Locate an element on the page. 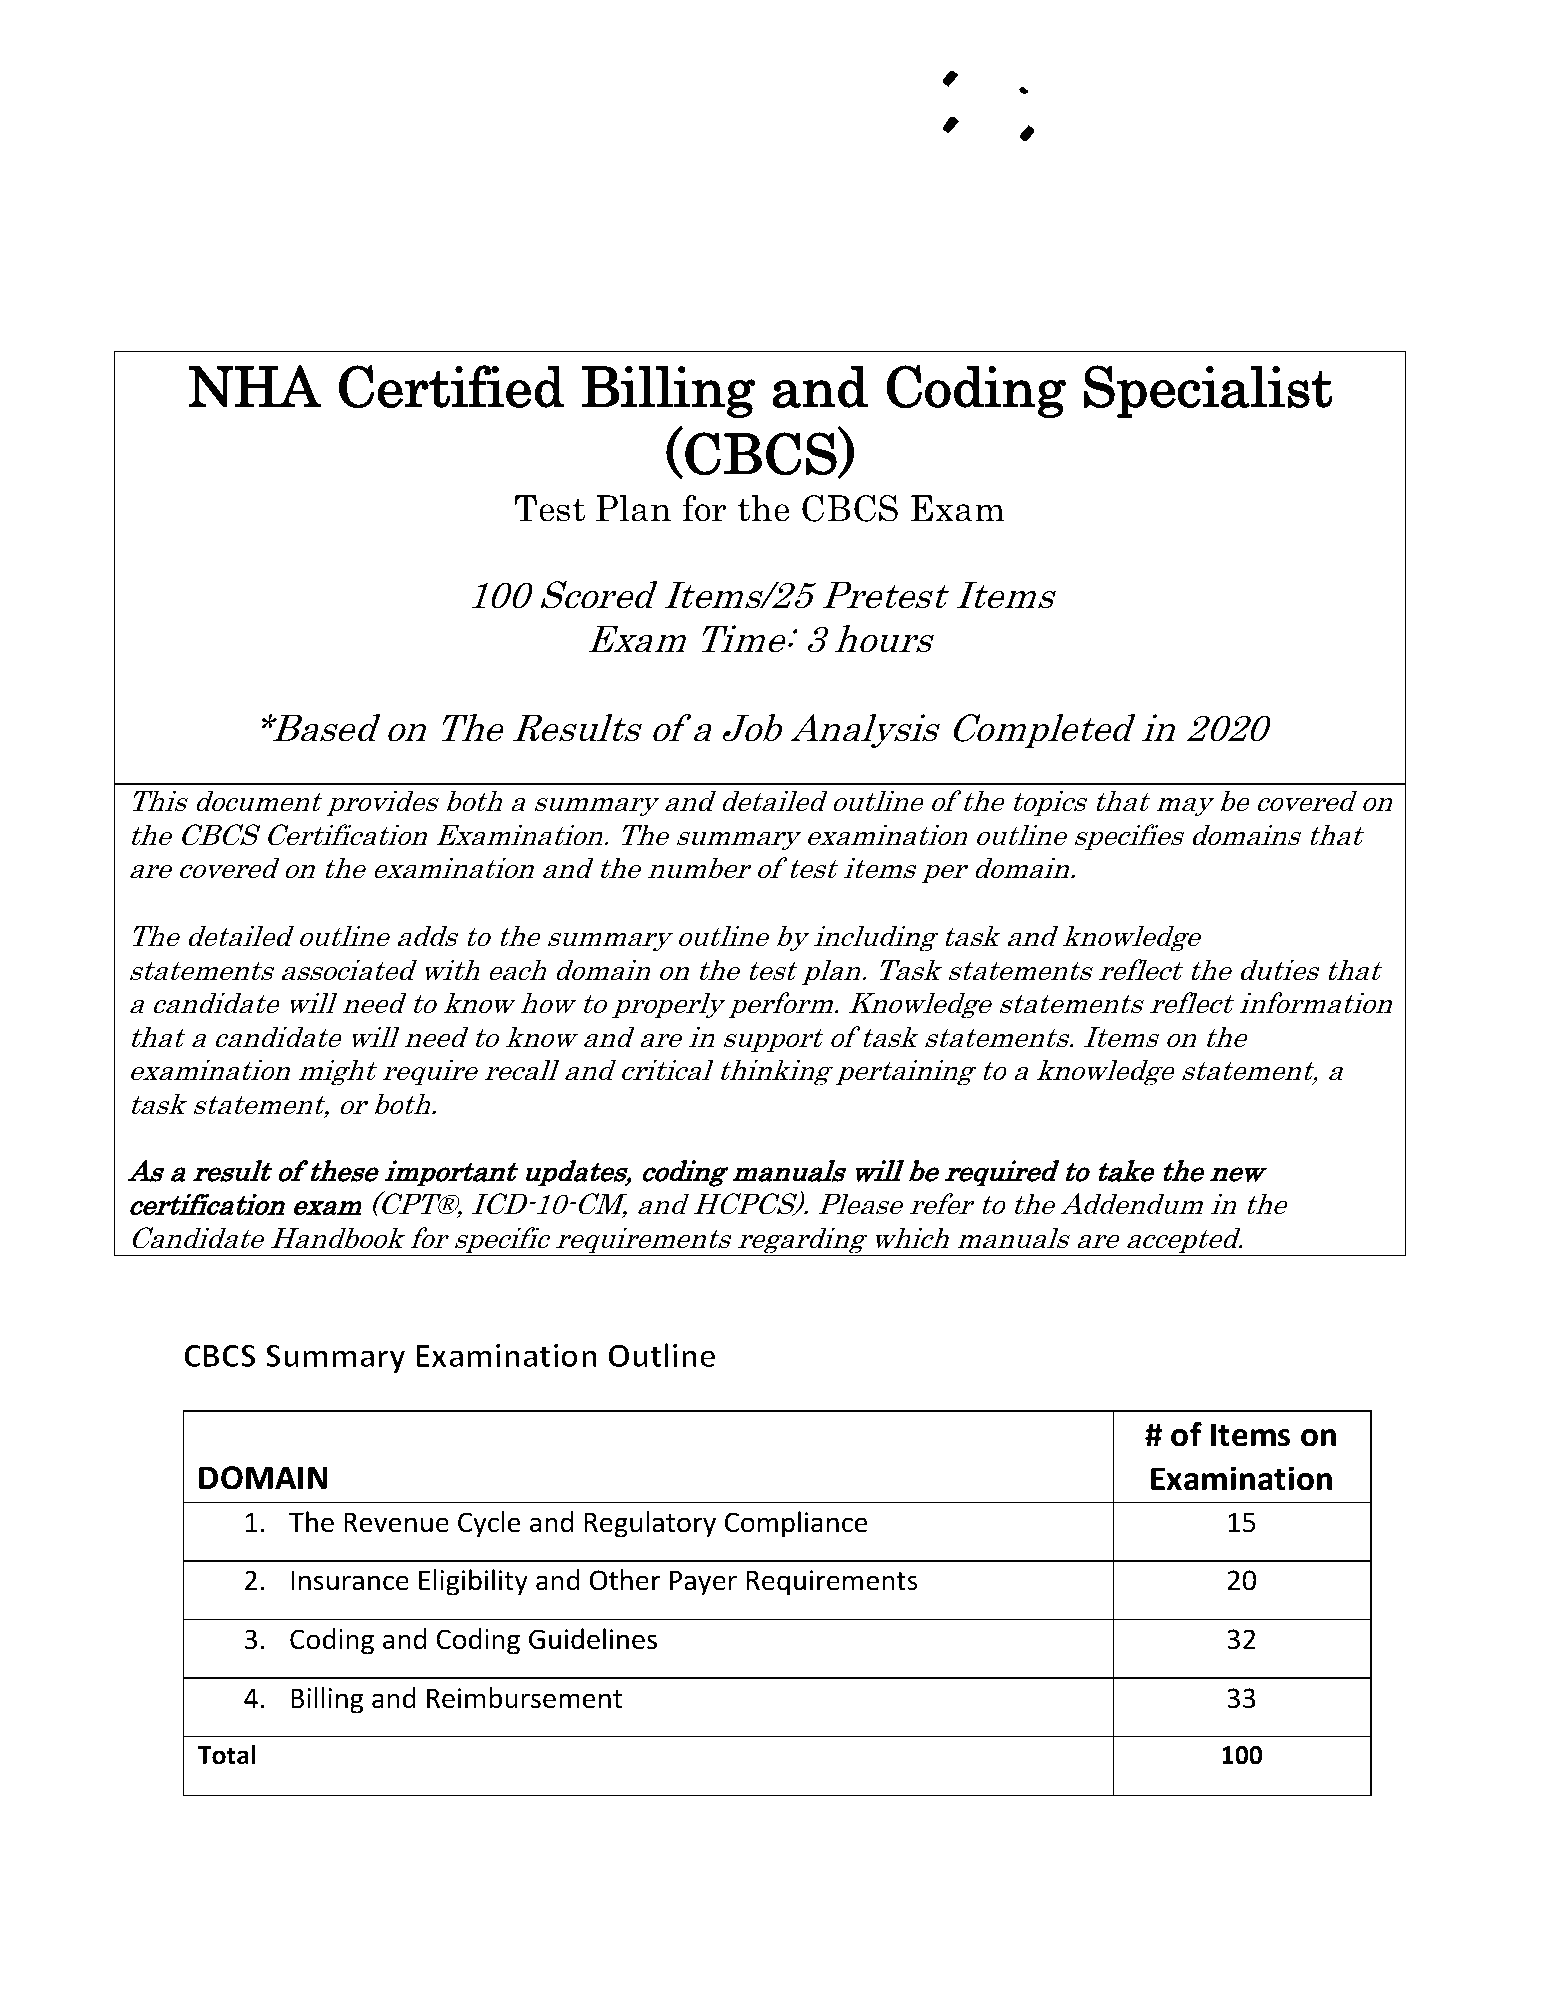 The height and width of the document is (2011, 1554). Cycle is located at coordinates (489, 1524).
